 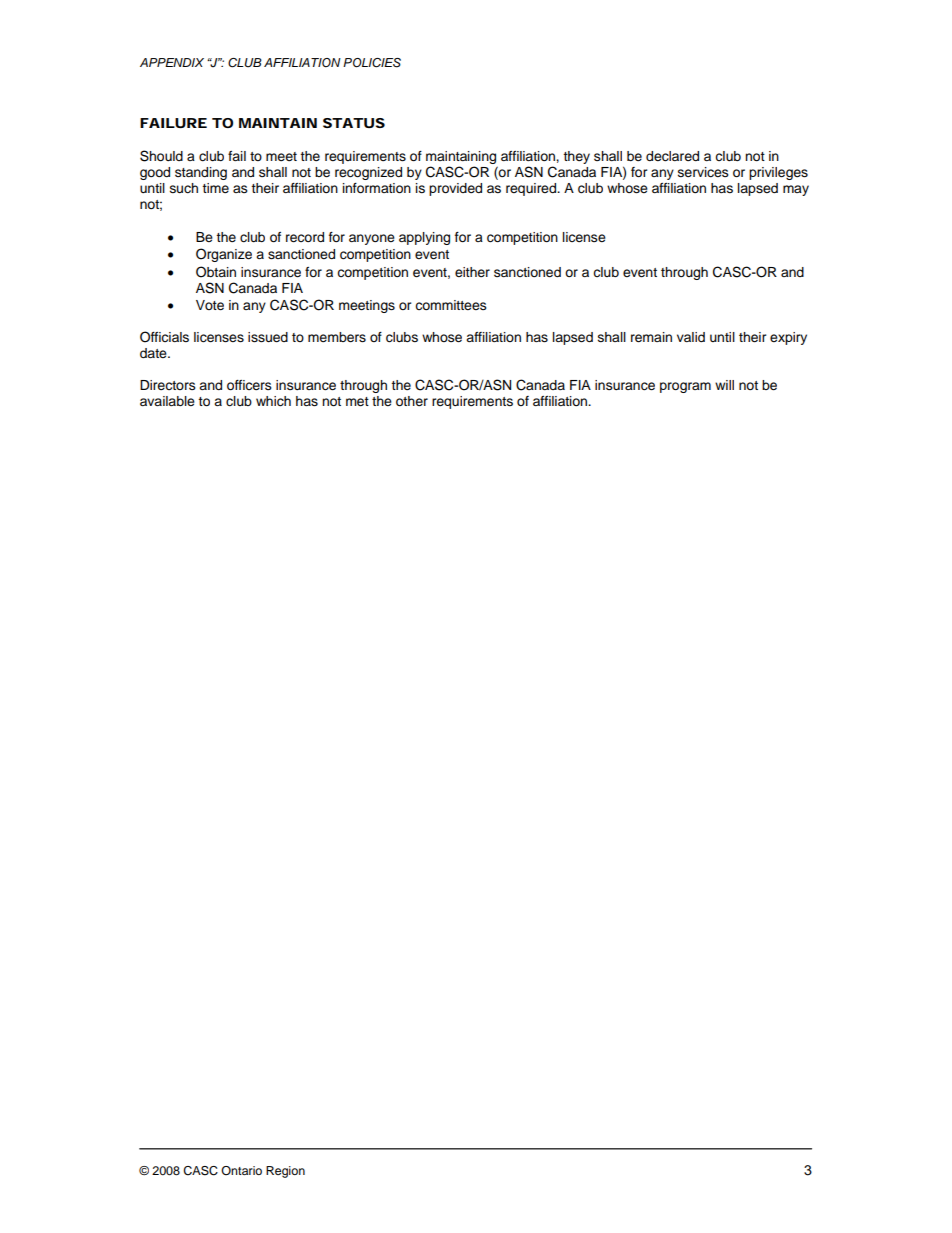 What do you see at coordinates (273, 401) in the document?
I see `which` at bounding box center [273, 401].
